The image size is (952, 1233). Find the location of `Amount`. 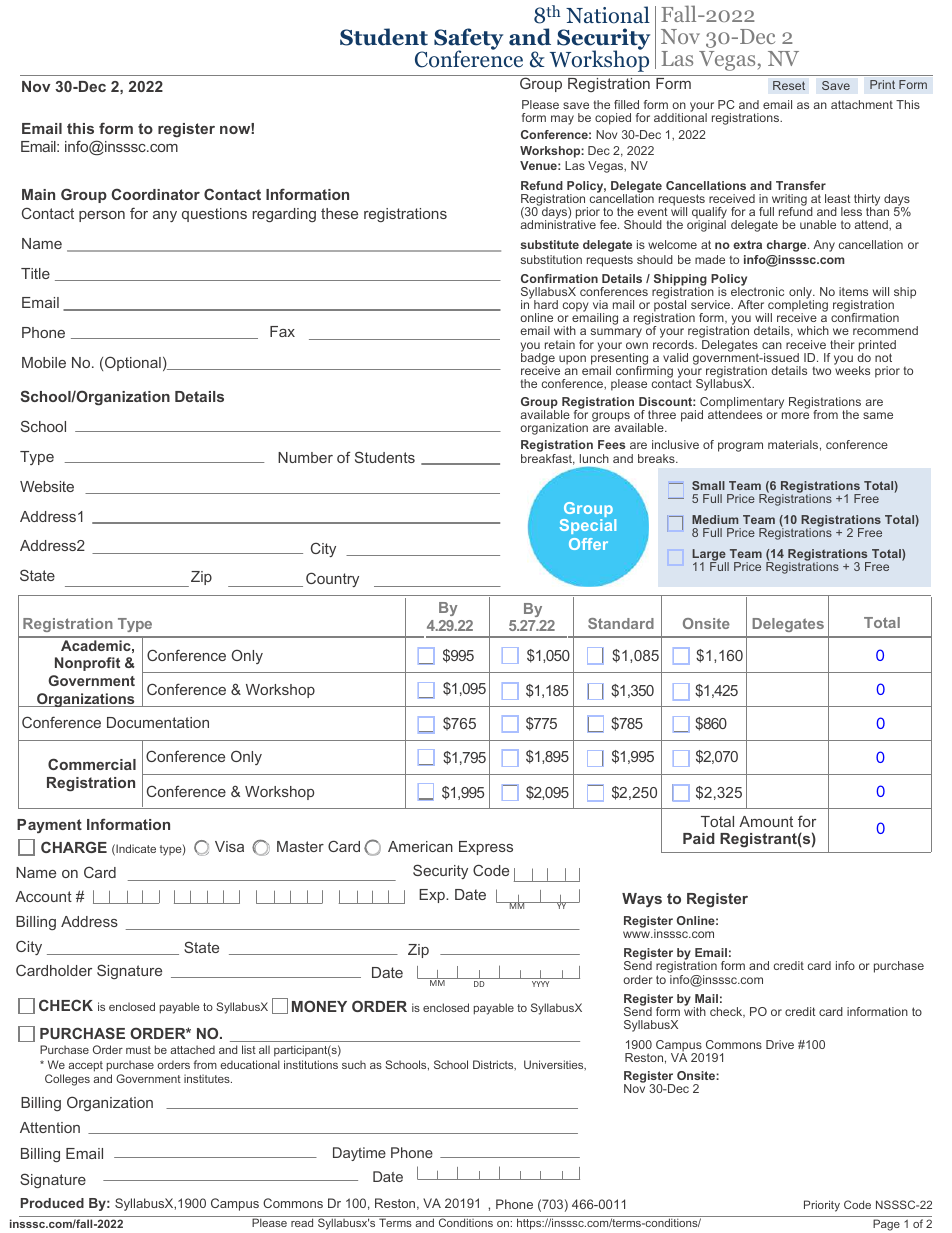

Amount is located at coordinates (766, 821).
